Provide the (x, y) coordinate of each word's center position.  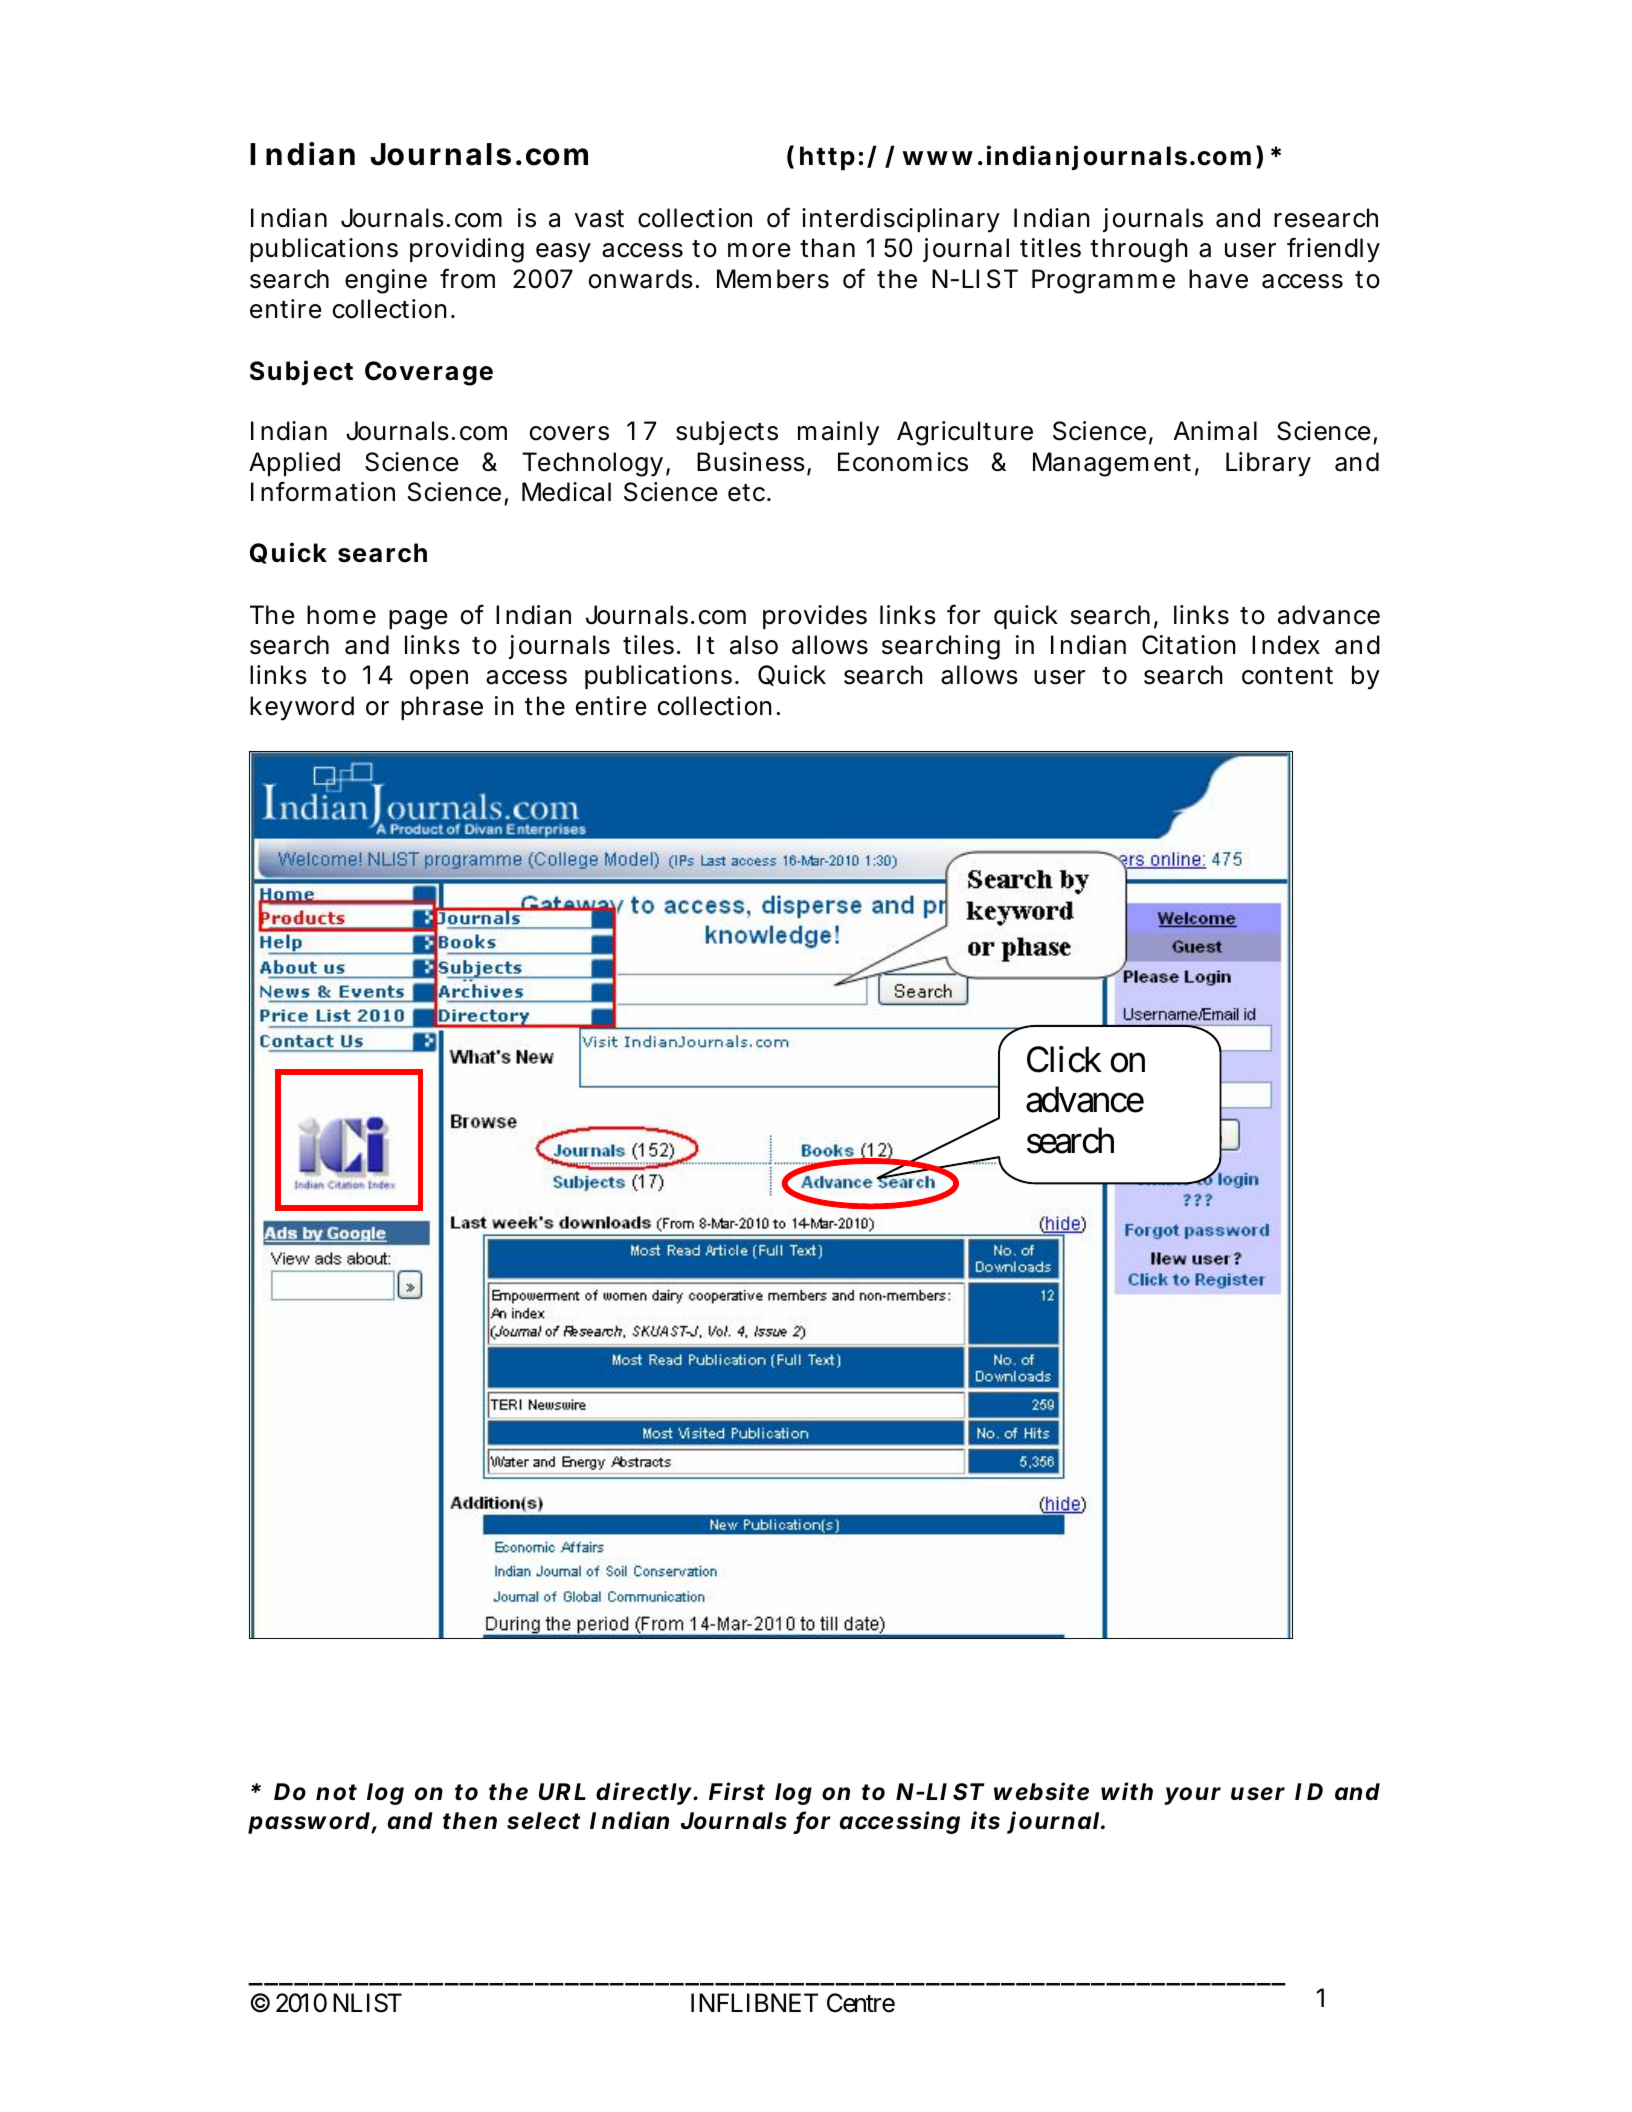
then (470, 1821)
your (1192, 1796)
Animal (1215, 431)
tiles (652, 645)
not (336, 1792)
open (439, 679)
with (1127, 1791)
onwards (644, 279)
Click (1064, 1059)
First (737, 1791)
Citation (1189, 645)
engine (386, 281)
